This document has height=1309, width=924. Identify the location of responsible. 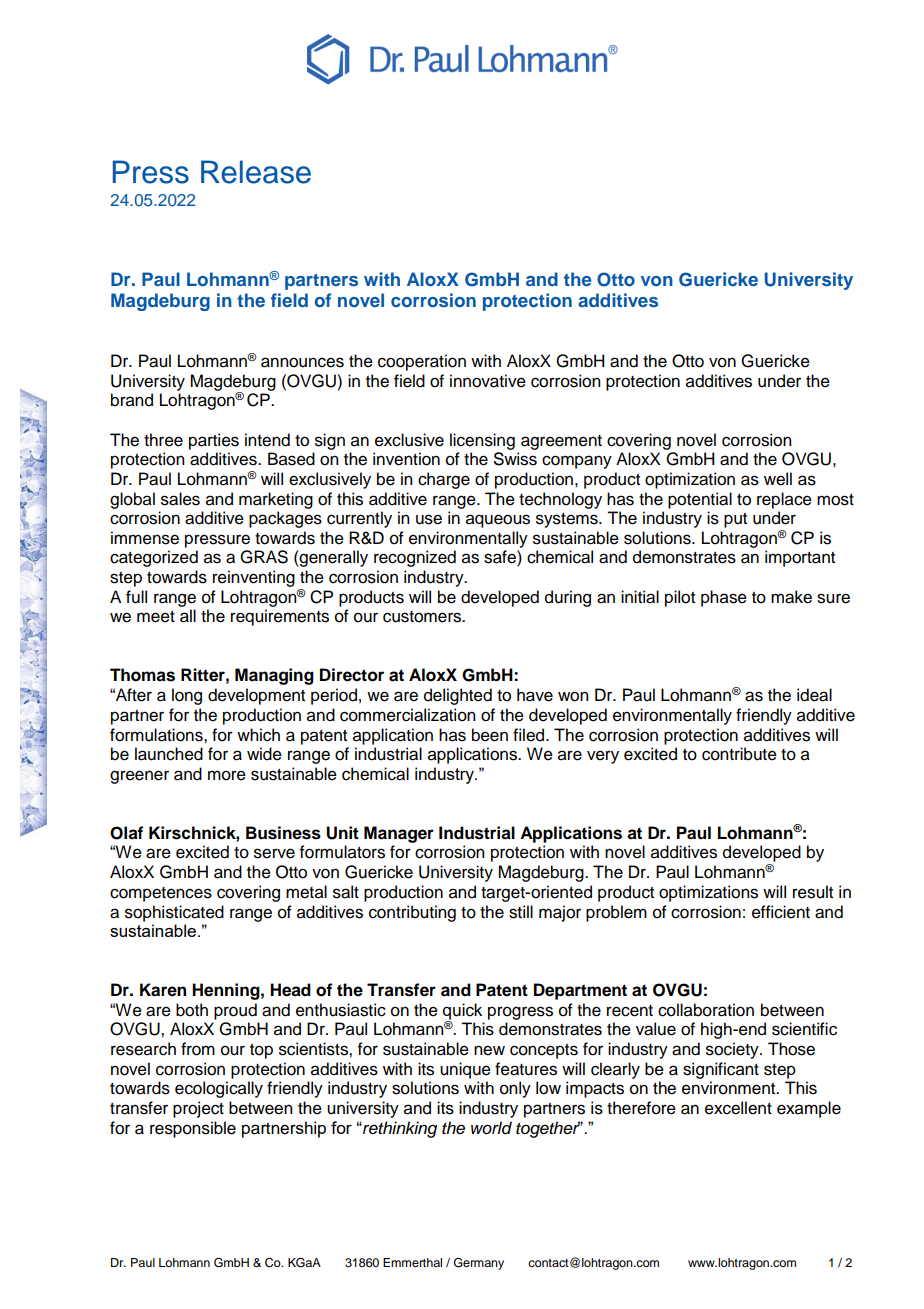
(193, 1129).
